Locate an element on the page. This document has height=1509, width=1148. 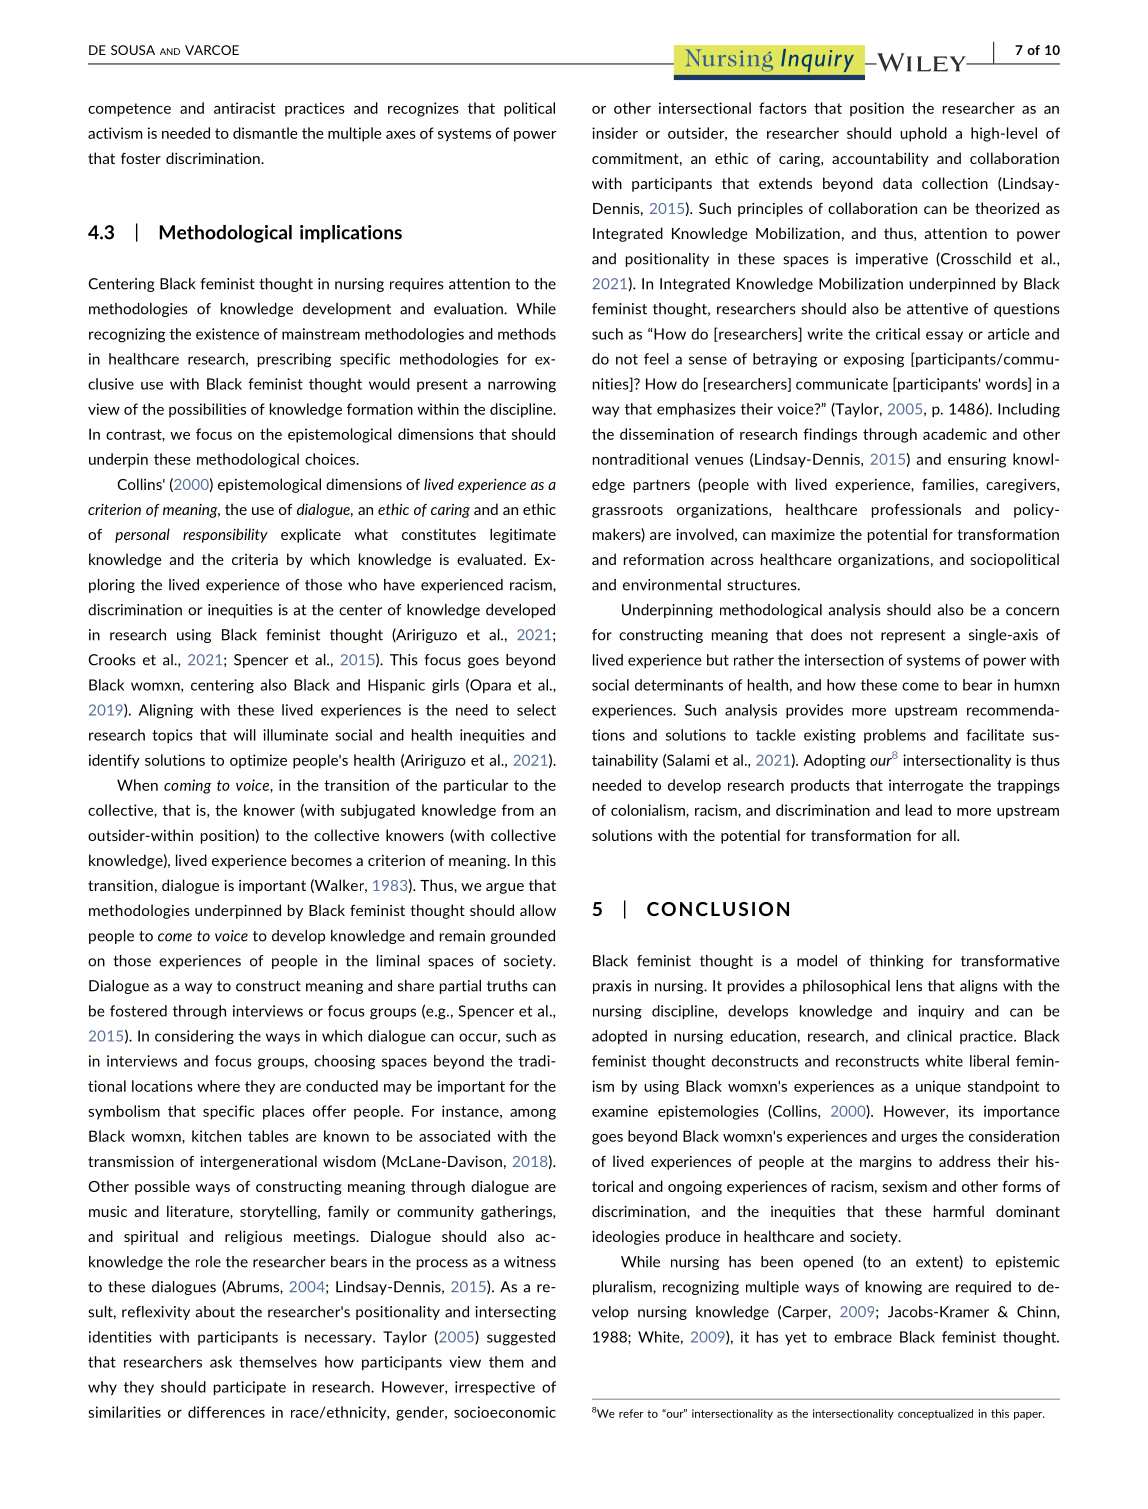
coming is located at coordinates (187, 786).
